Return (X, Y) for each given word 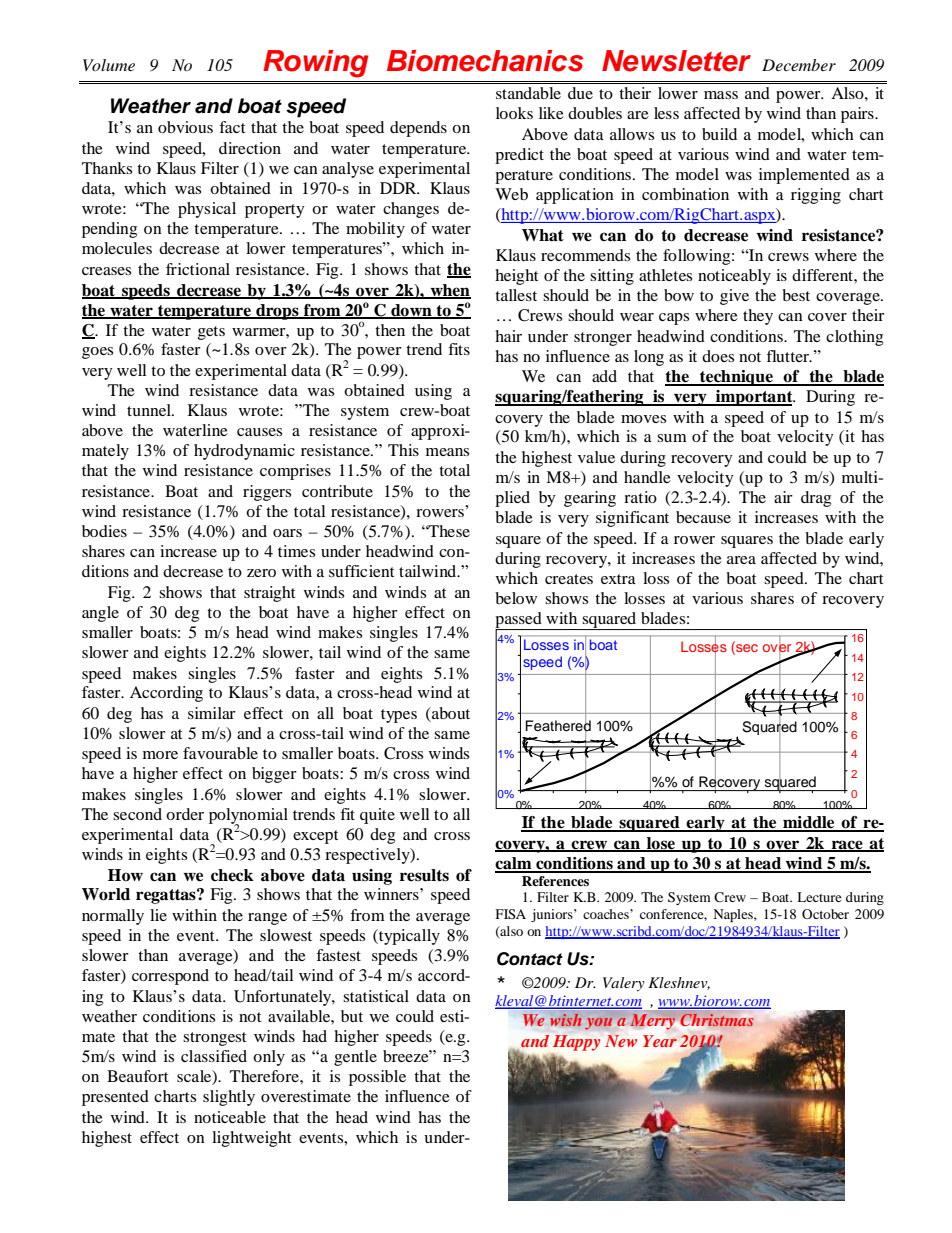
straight (269, 594)
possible (377, 1078)
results (424, 875)
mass (721, 95)
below (516, 598)
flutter (788, 356)
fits (459, 349)
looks (514, 113)
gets (211, 333)
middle (809, 823)
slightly (229, 1098)
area (741, 560)
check (232, 875)
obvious (185, 127)
